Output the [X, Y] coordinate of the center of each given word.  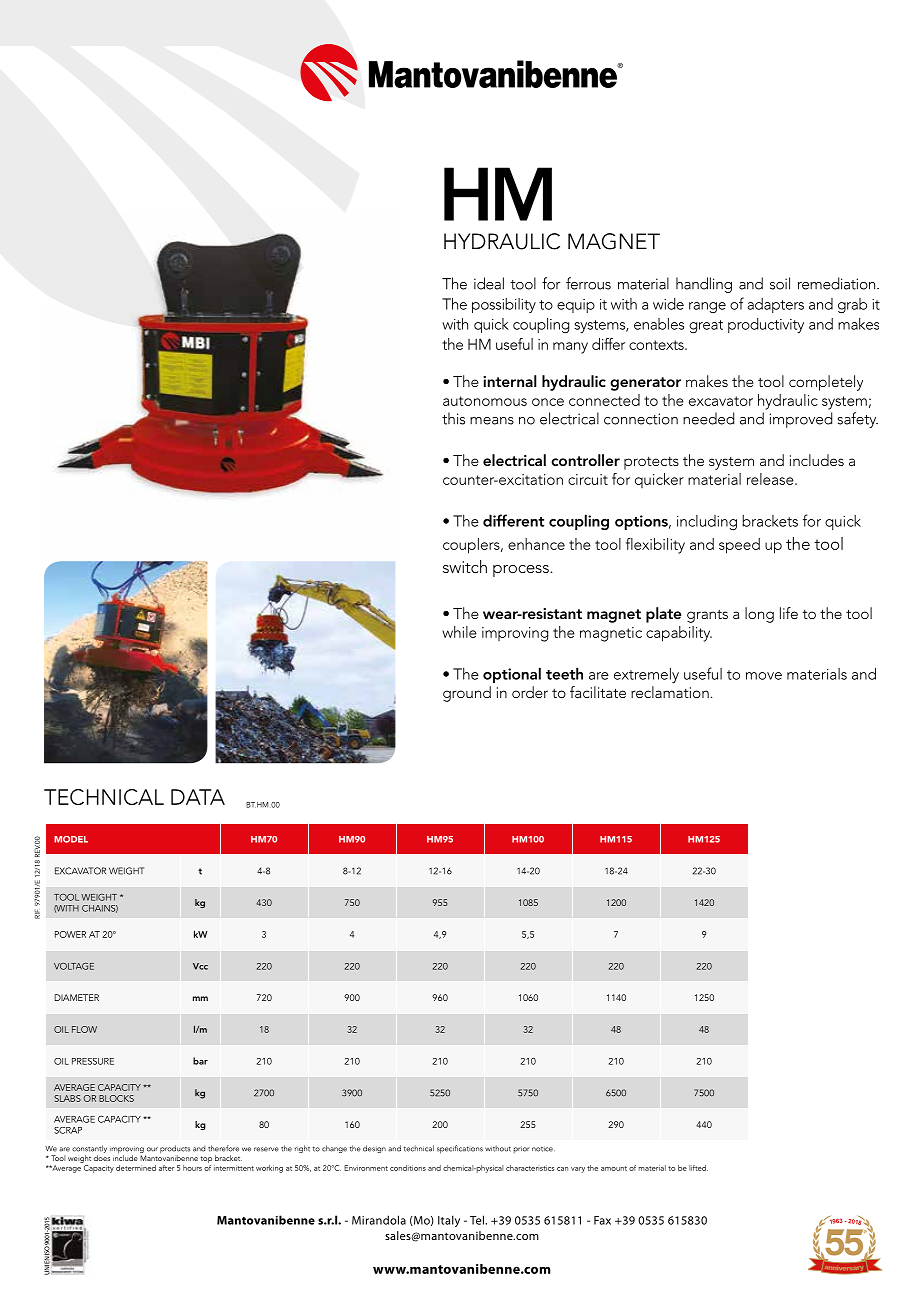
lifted [698, 1168]
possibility [504, 305]
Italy [449, 1221]
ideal [489, 283]
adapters [775, 305]
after [166, 1168]
